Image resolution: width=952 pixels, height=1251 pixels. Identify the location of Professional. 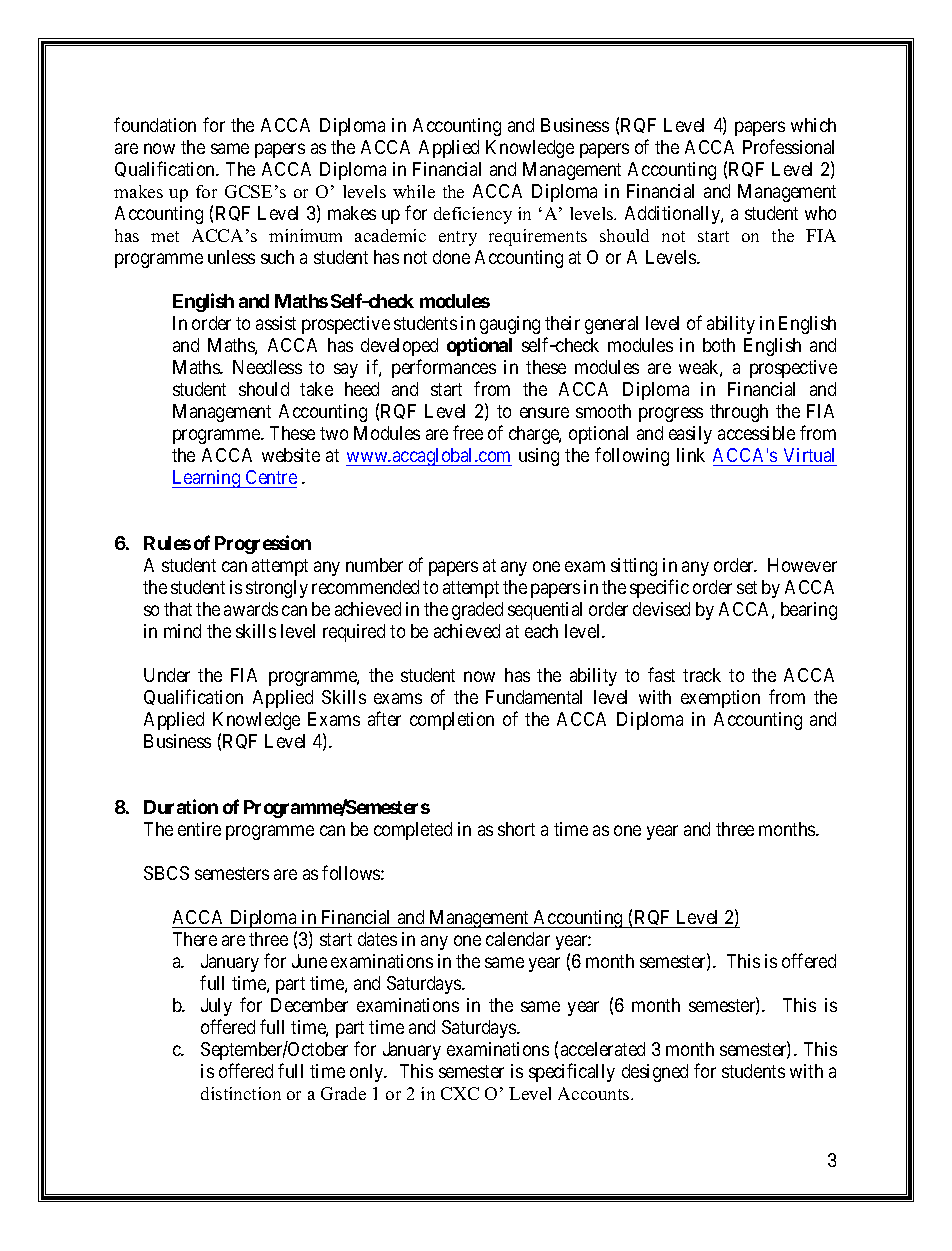
(788, 146).
